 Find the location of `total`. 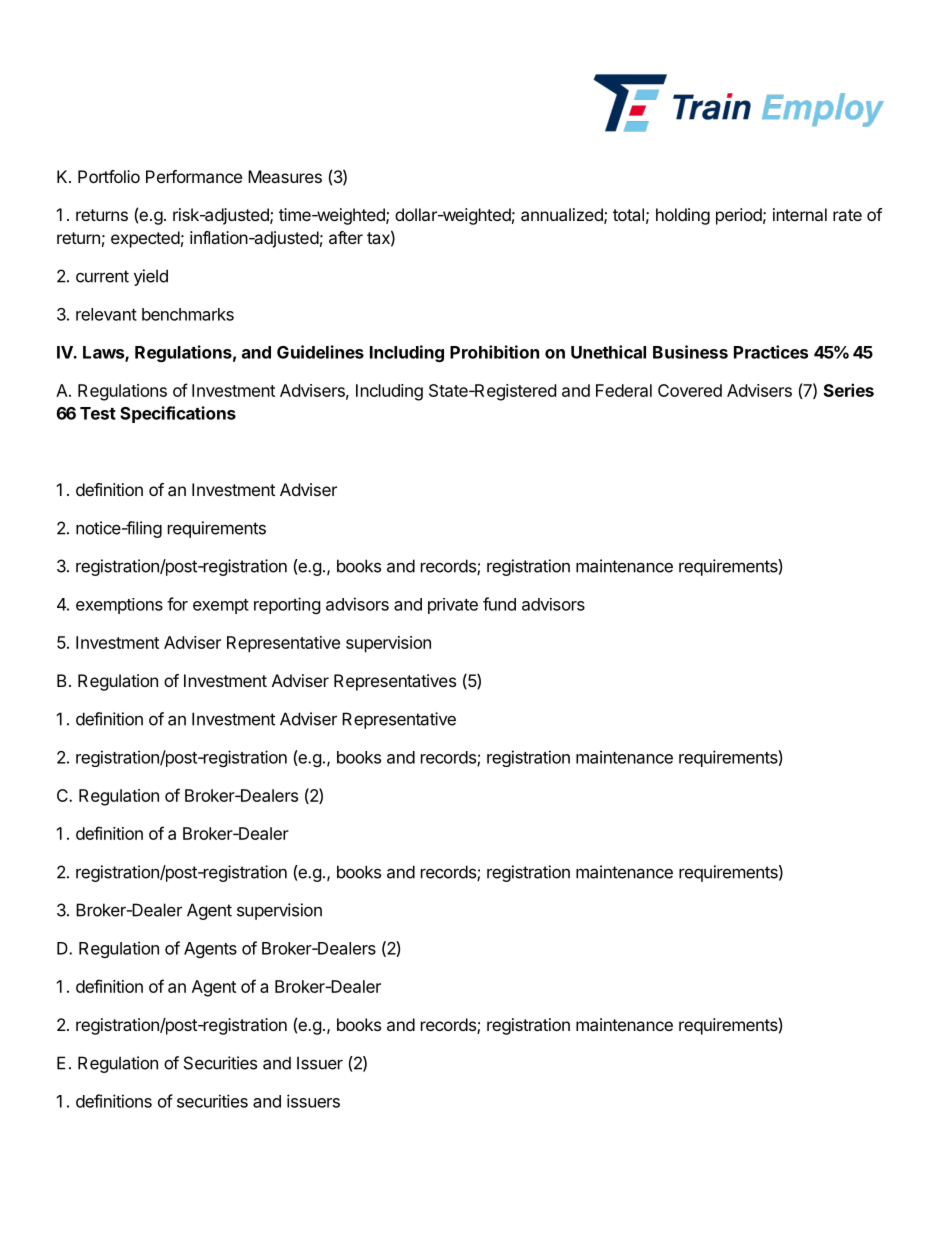

total is located at coordinates (628, 214).
